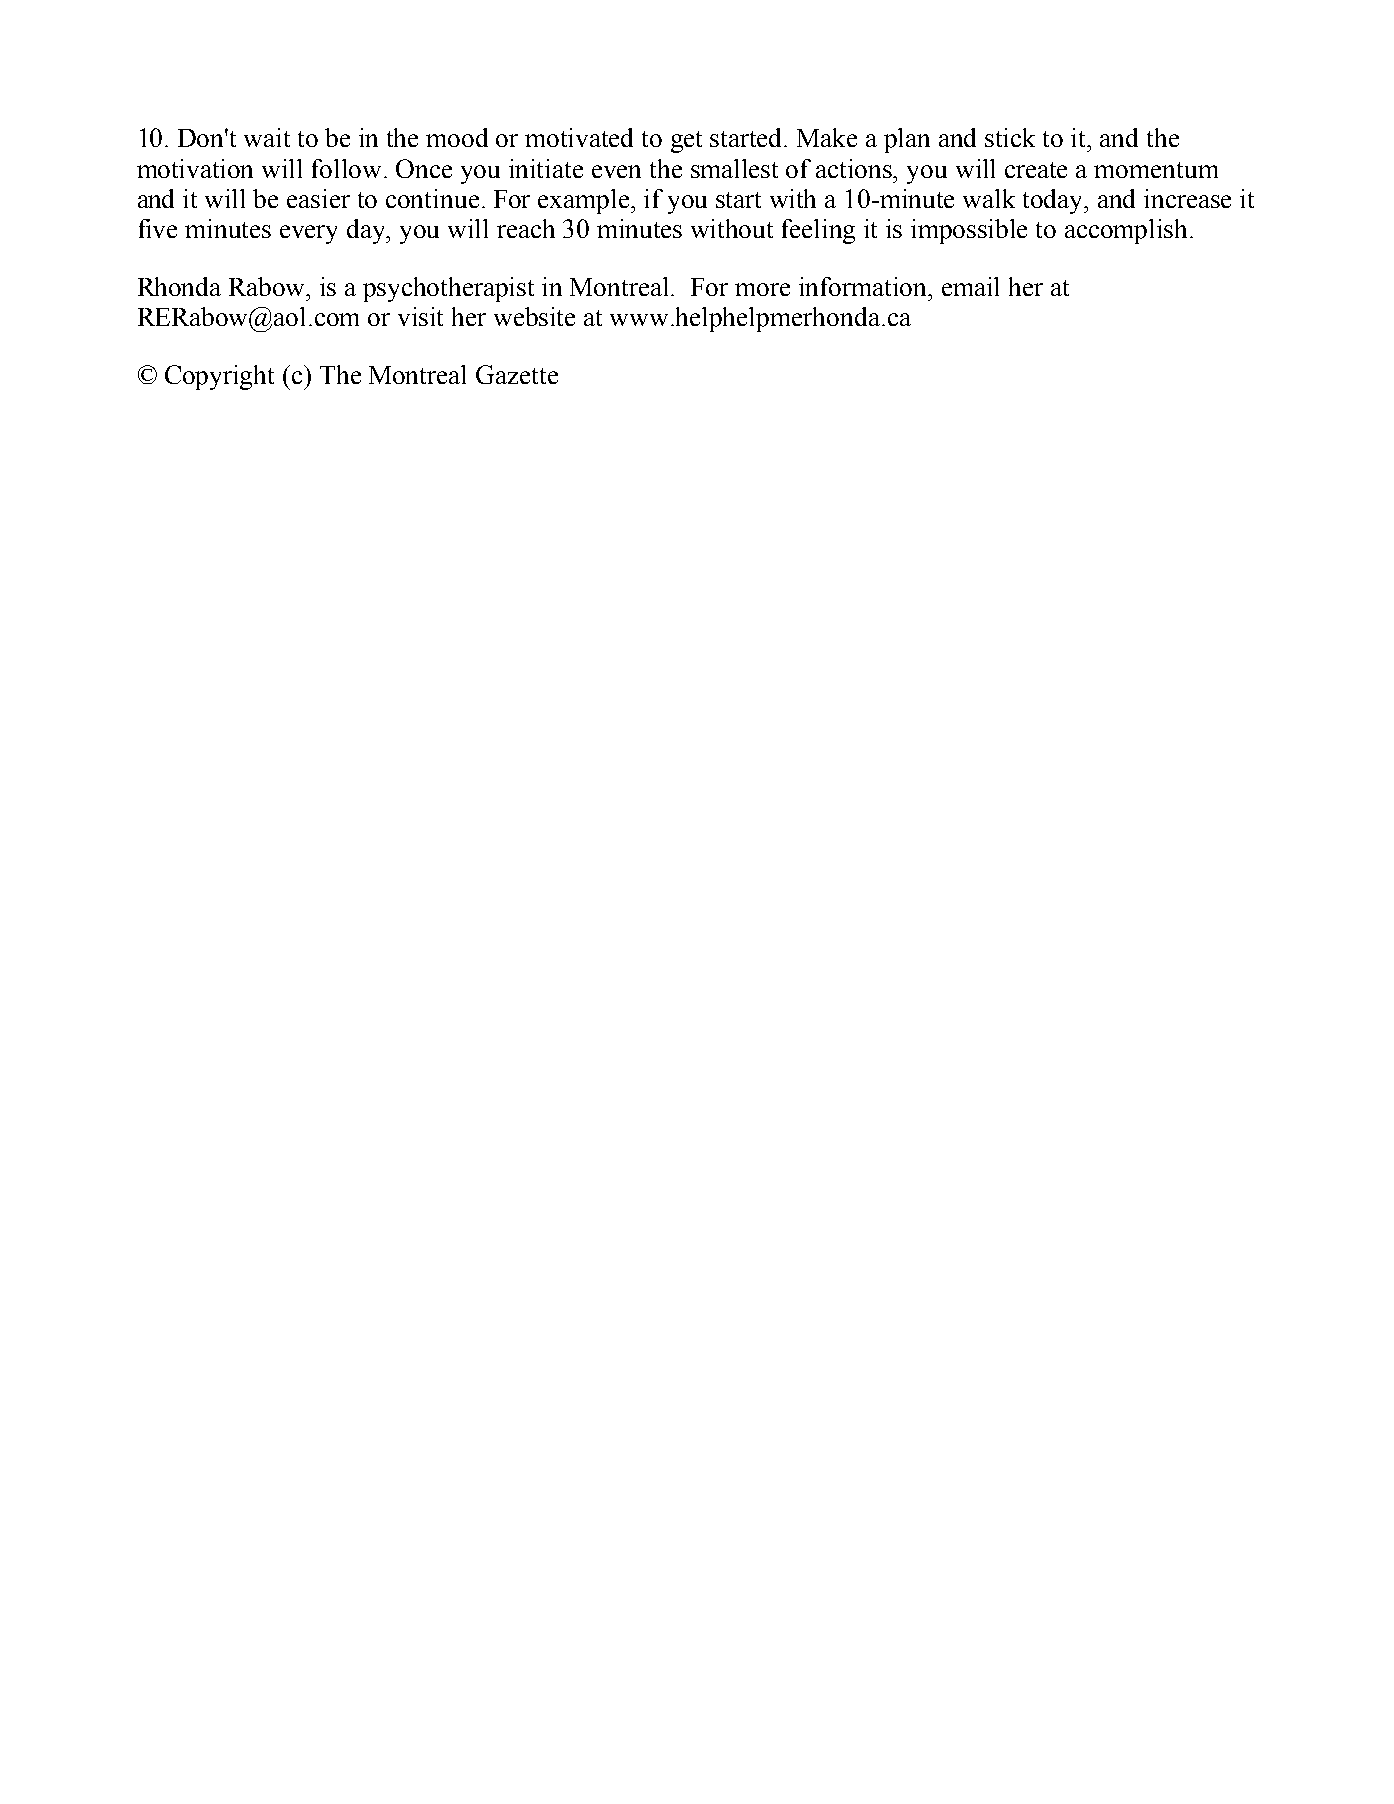 Image resolution: width=1394 pixels, height=1804 pixels. What do you see at coordinates (585, 201) in the screenshot?
I see `example` at bounding box center [585, 201].
